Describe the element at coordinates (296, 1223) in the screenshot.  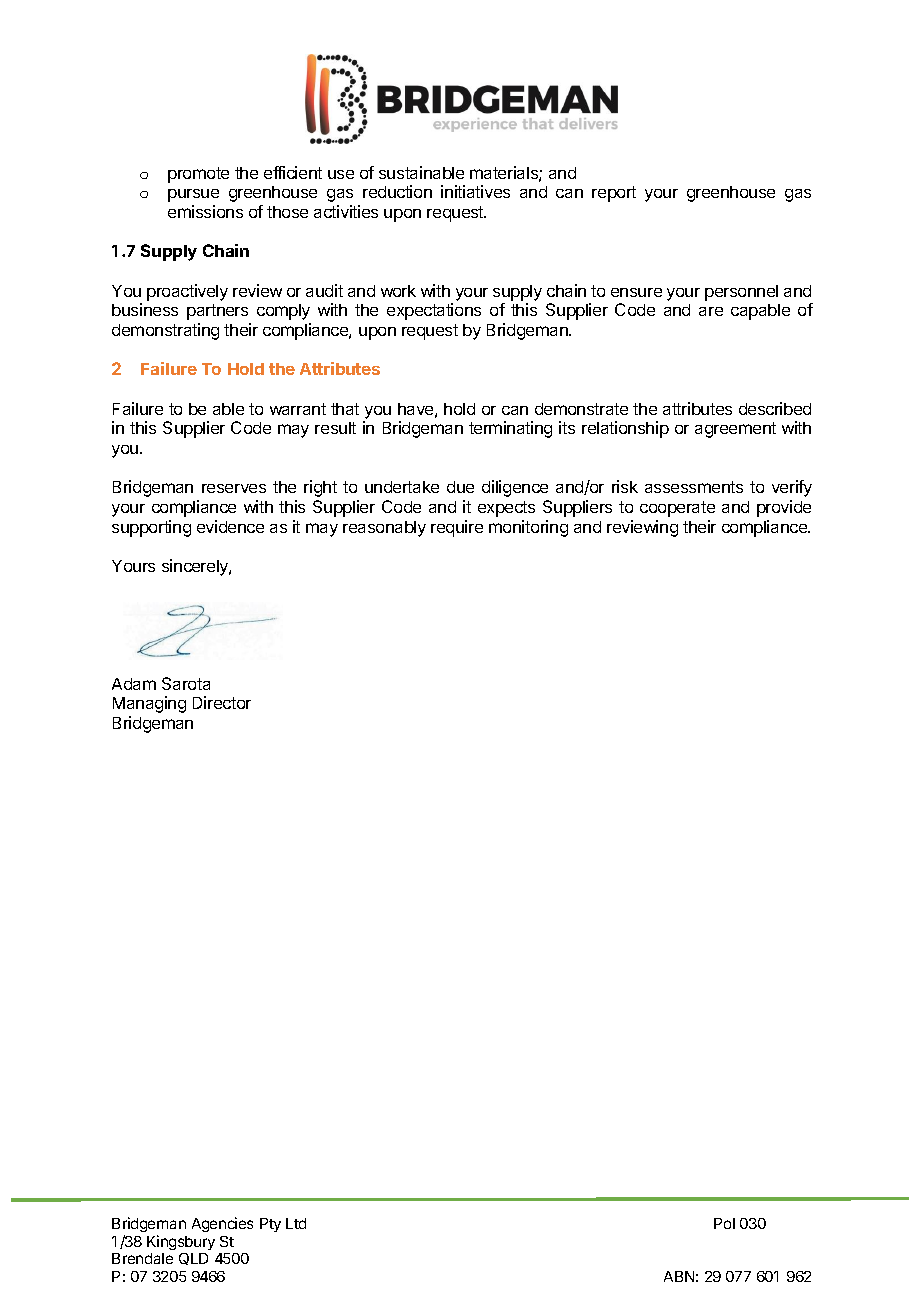
I see `Ltd` at that location.
